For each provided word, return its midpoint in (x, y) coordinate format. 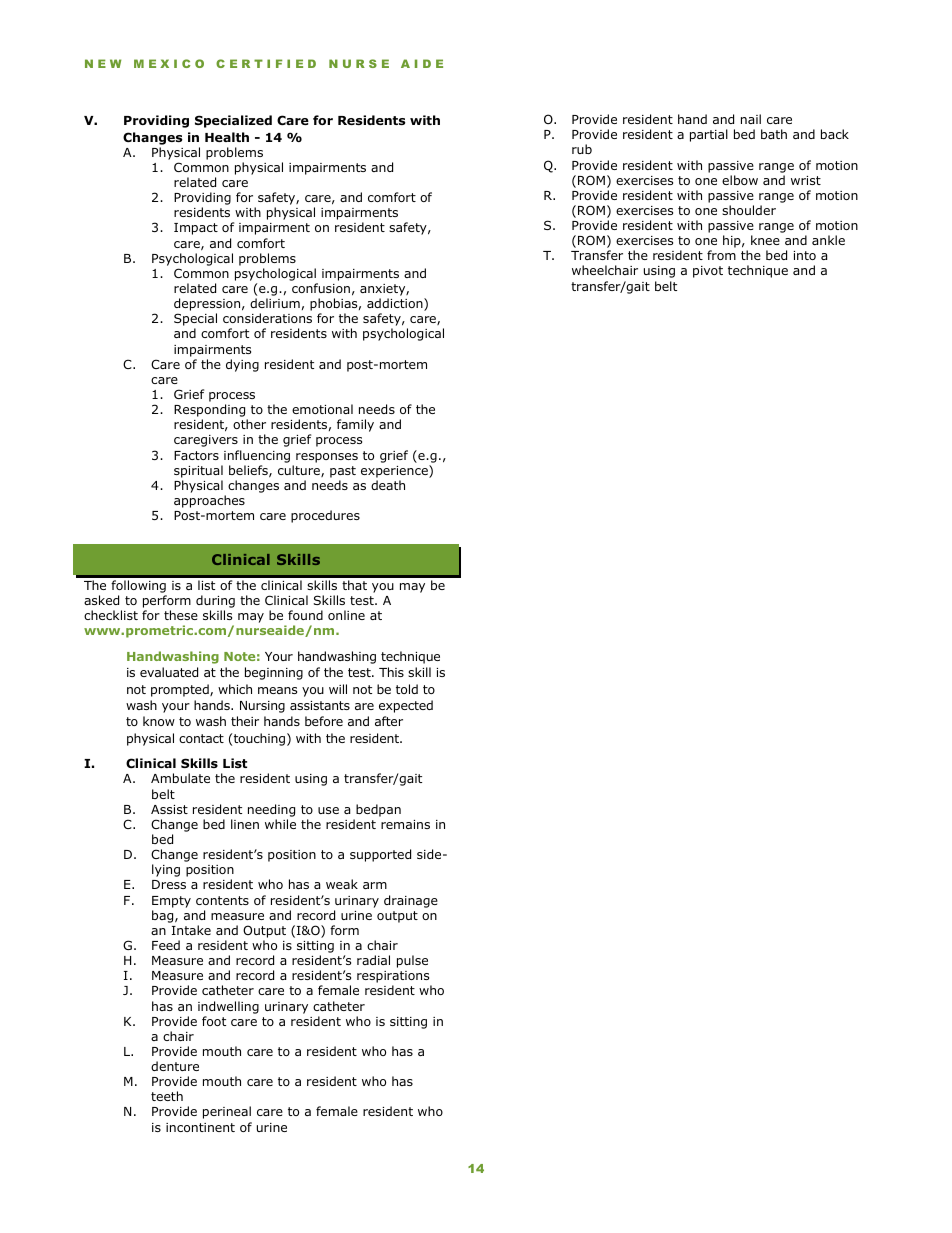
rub (582, 149)
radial (373, 960)
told (407, 689)
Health (227, 137)
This (391, 672)
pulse (412, 961)
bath (774, 134)
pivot (708, 272)
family (355, 425)
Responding (211, 412)
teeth (167, 1096)
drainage (411, 901)
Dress (169, 884)
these (181, 615)
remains (405, 824)
